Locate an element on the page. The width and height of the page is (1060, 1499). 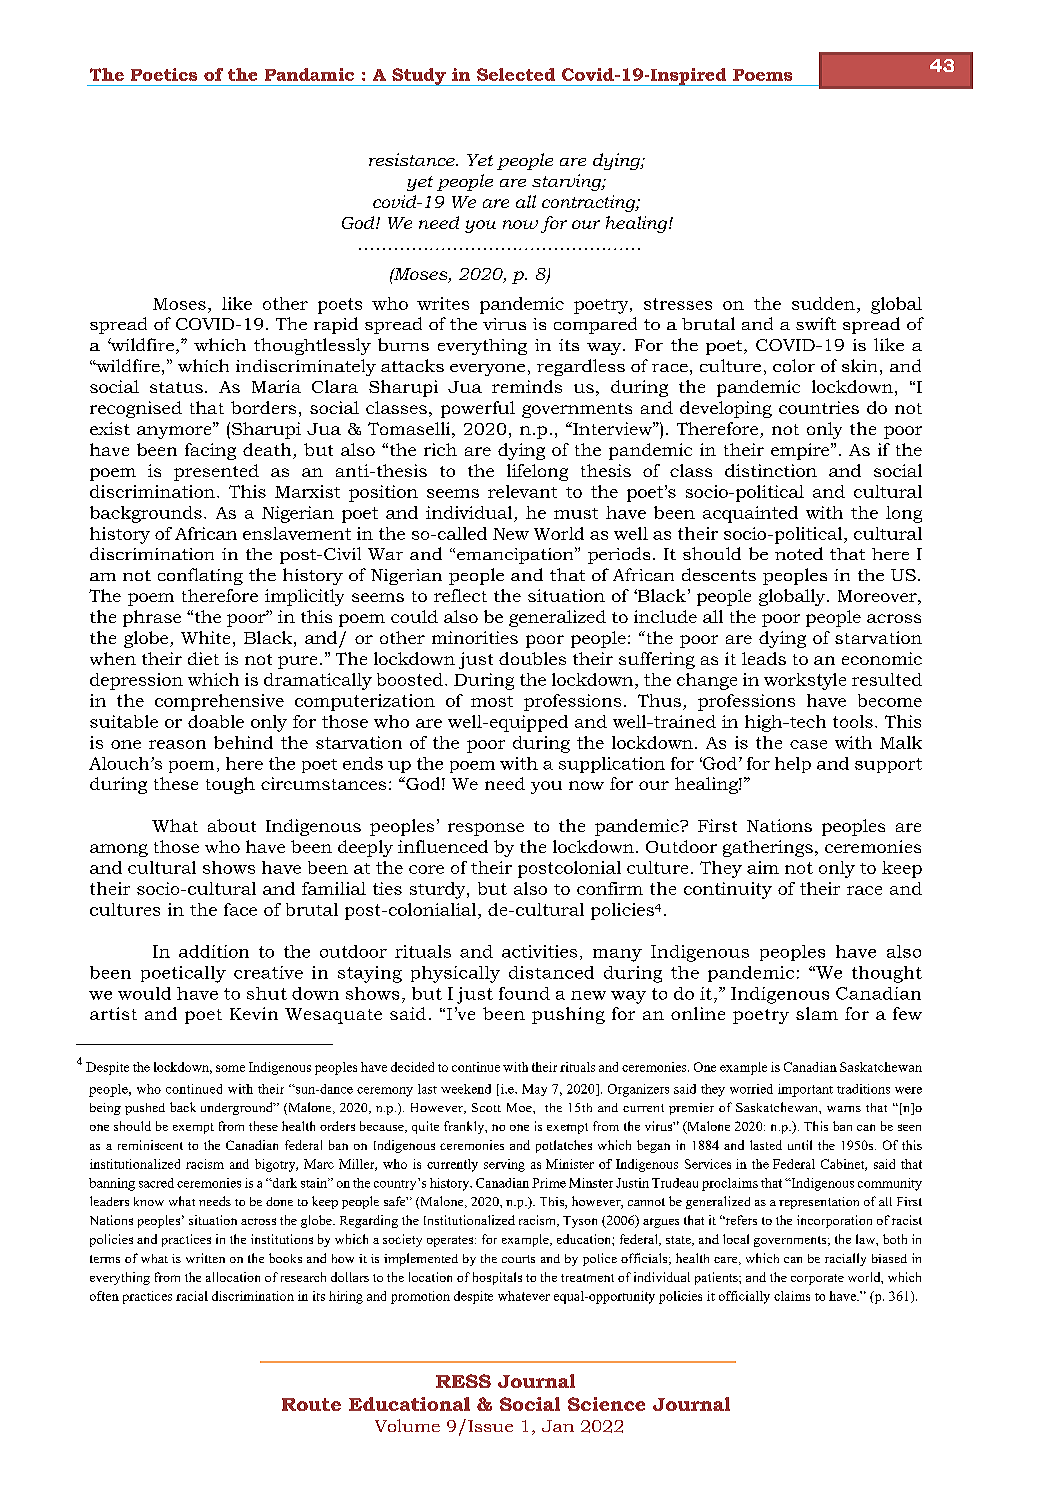
Jan is located at coordinates (558, 1426).
